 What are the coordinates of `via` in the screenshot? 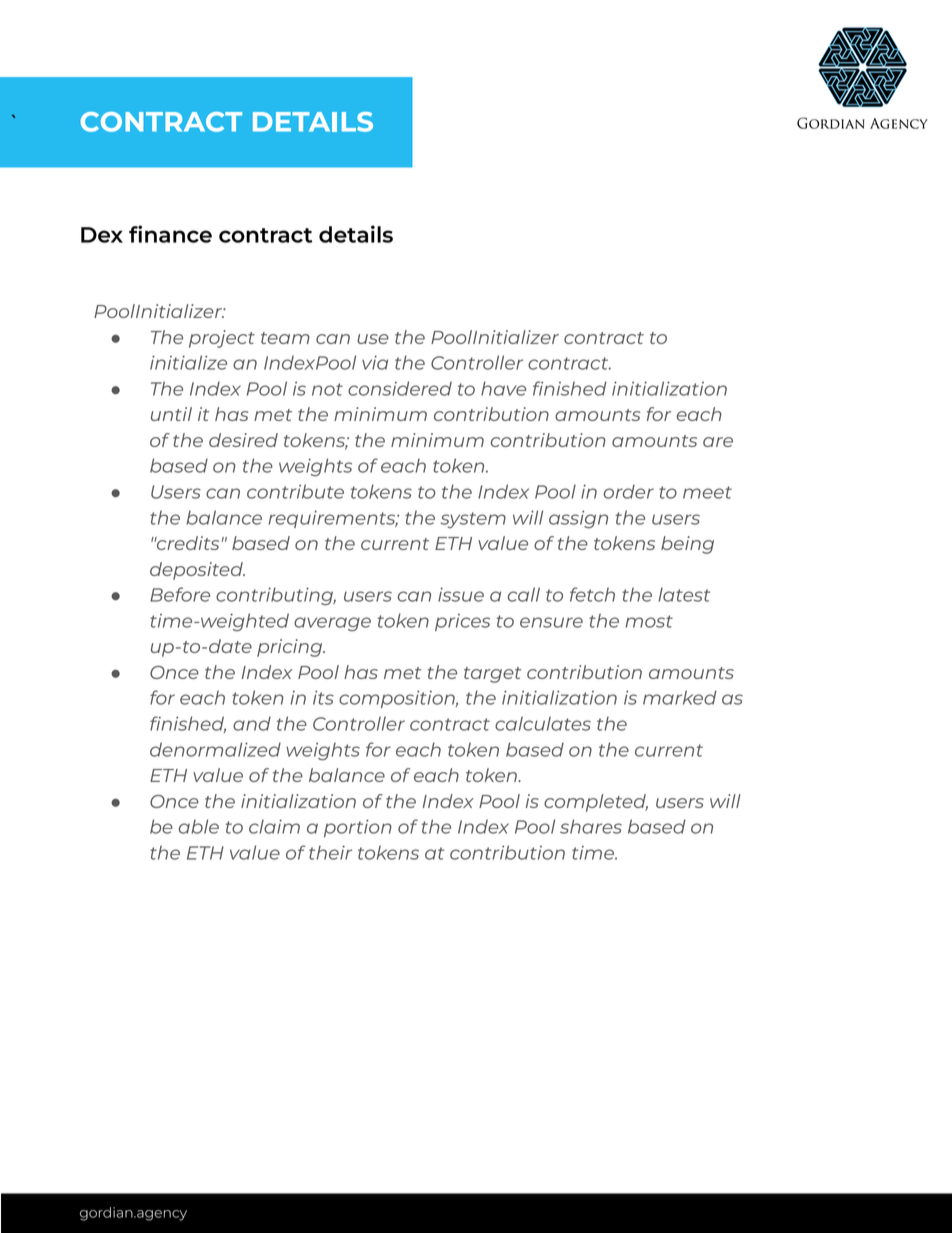 It's located at (375, 362).
